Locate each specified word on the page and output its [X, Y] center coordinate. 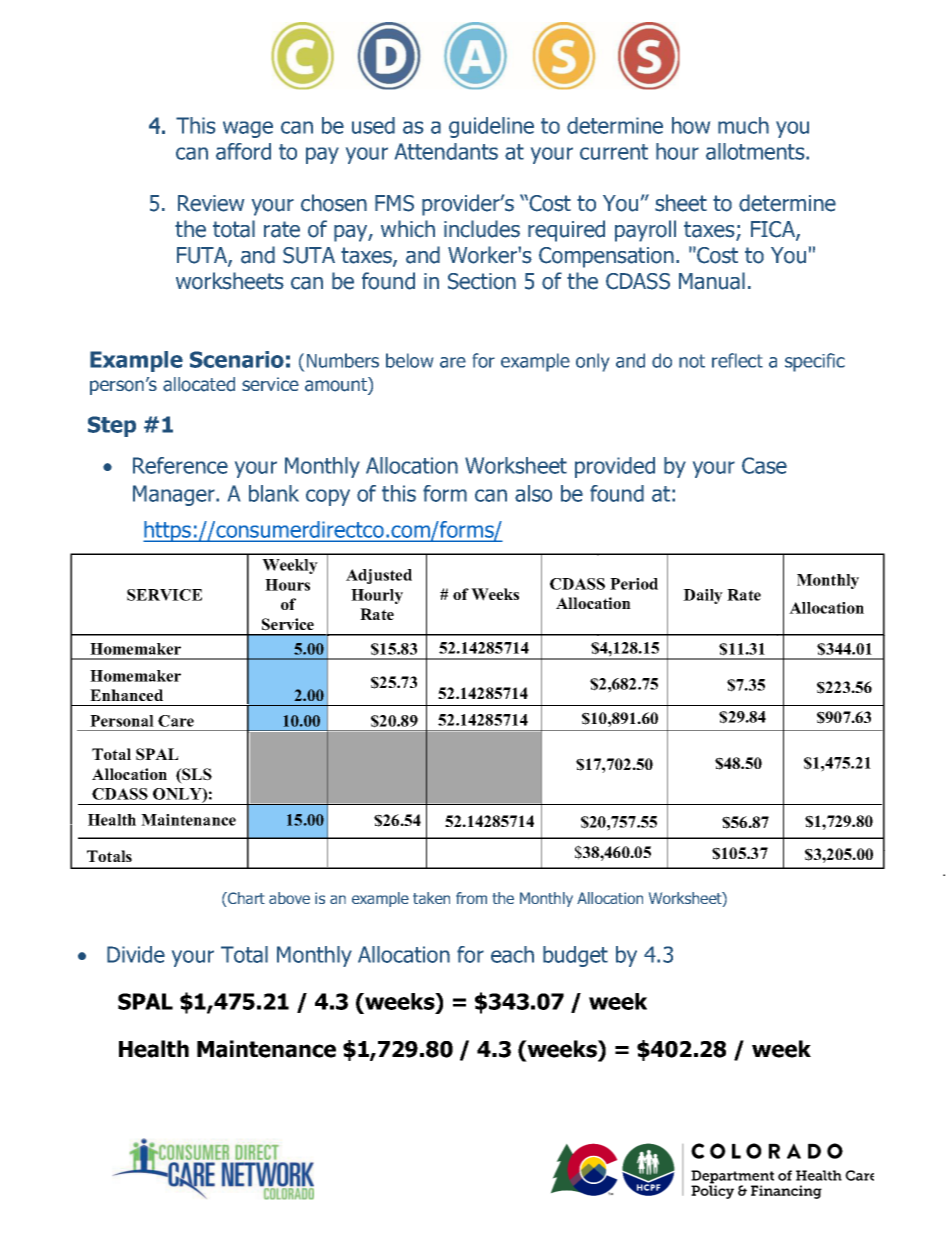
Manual [712, 281]
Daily [703, 596]
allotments [756, 151]
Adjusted [379, 576]
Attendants [446, 151]
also [533, 493]
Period [634, 584]
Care [176, 721]
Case [764, 465]
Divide [136, 954]
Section [482, 281]
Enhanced [126, 695]
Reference [180, 465]
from [471, 898]
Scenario [237, 359]
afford [243, 151]
